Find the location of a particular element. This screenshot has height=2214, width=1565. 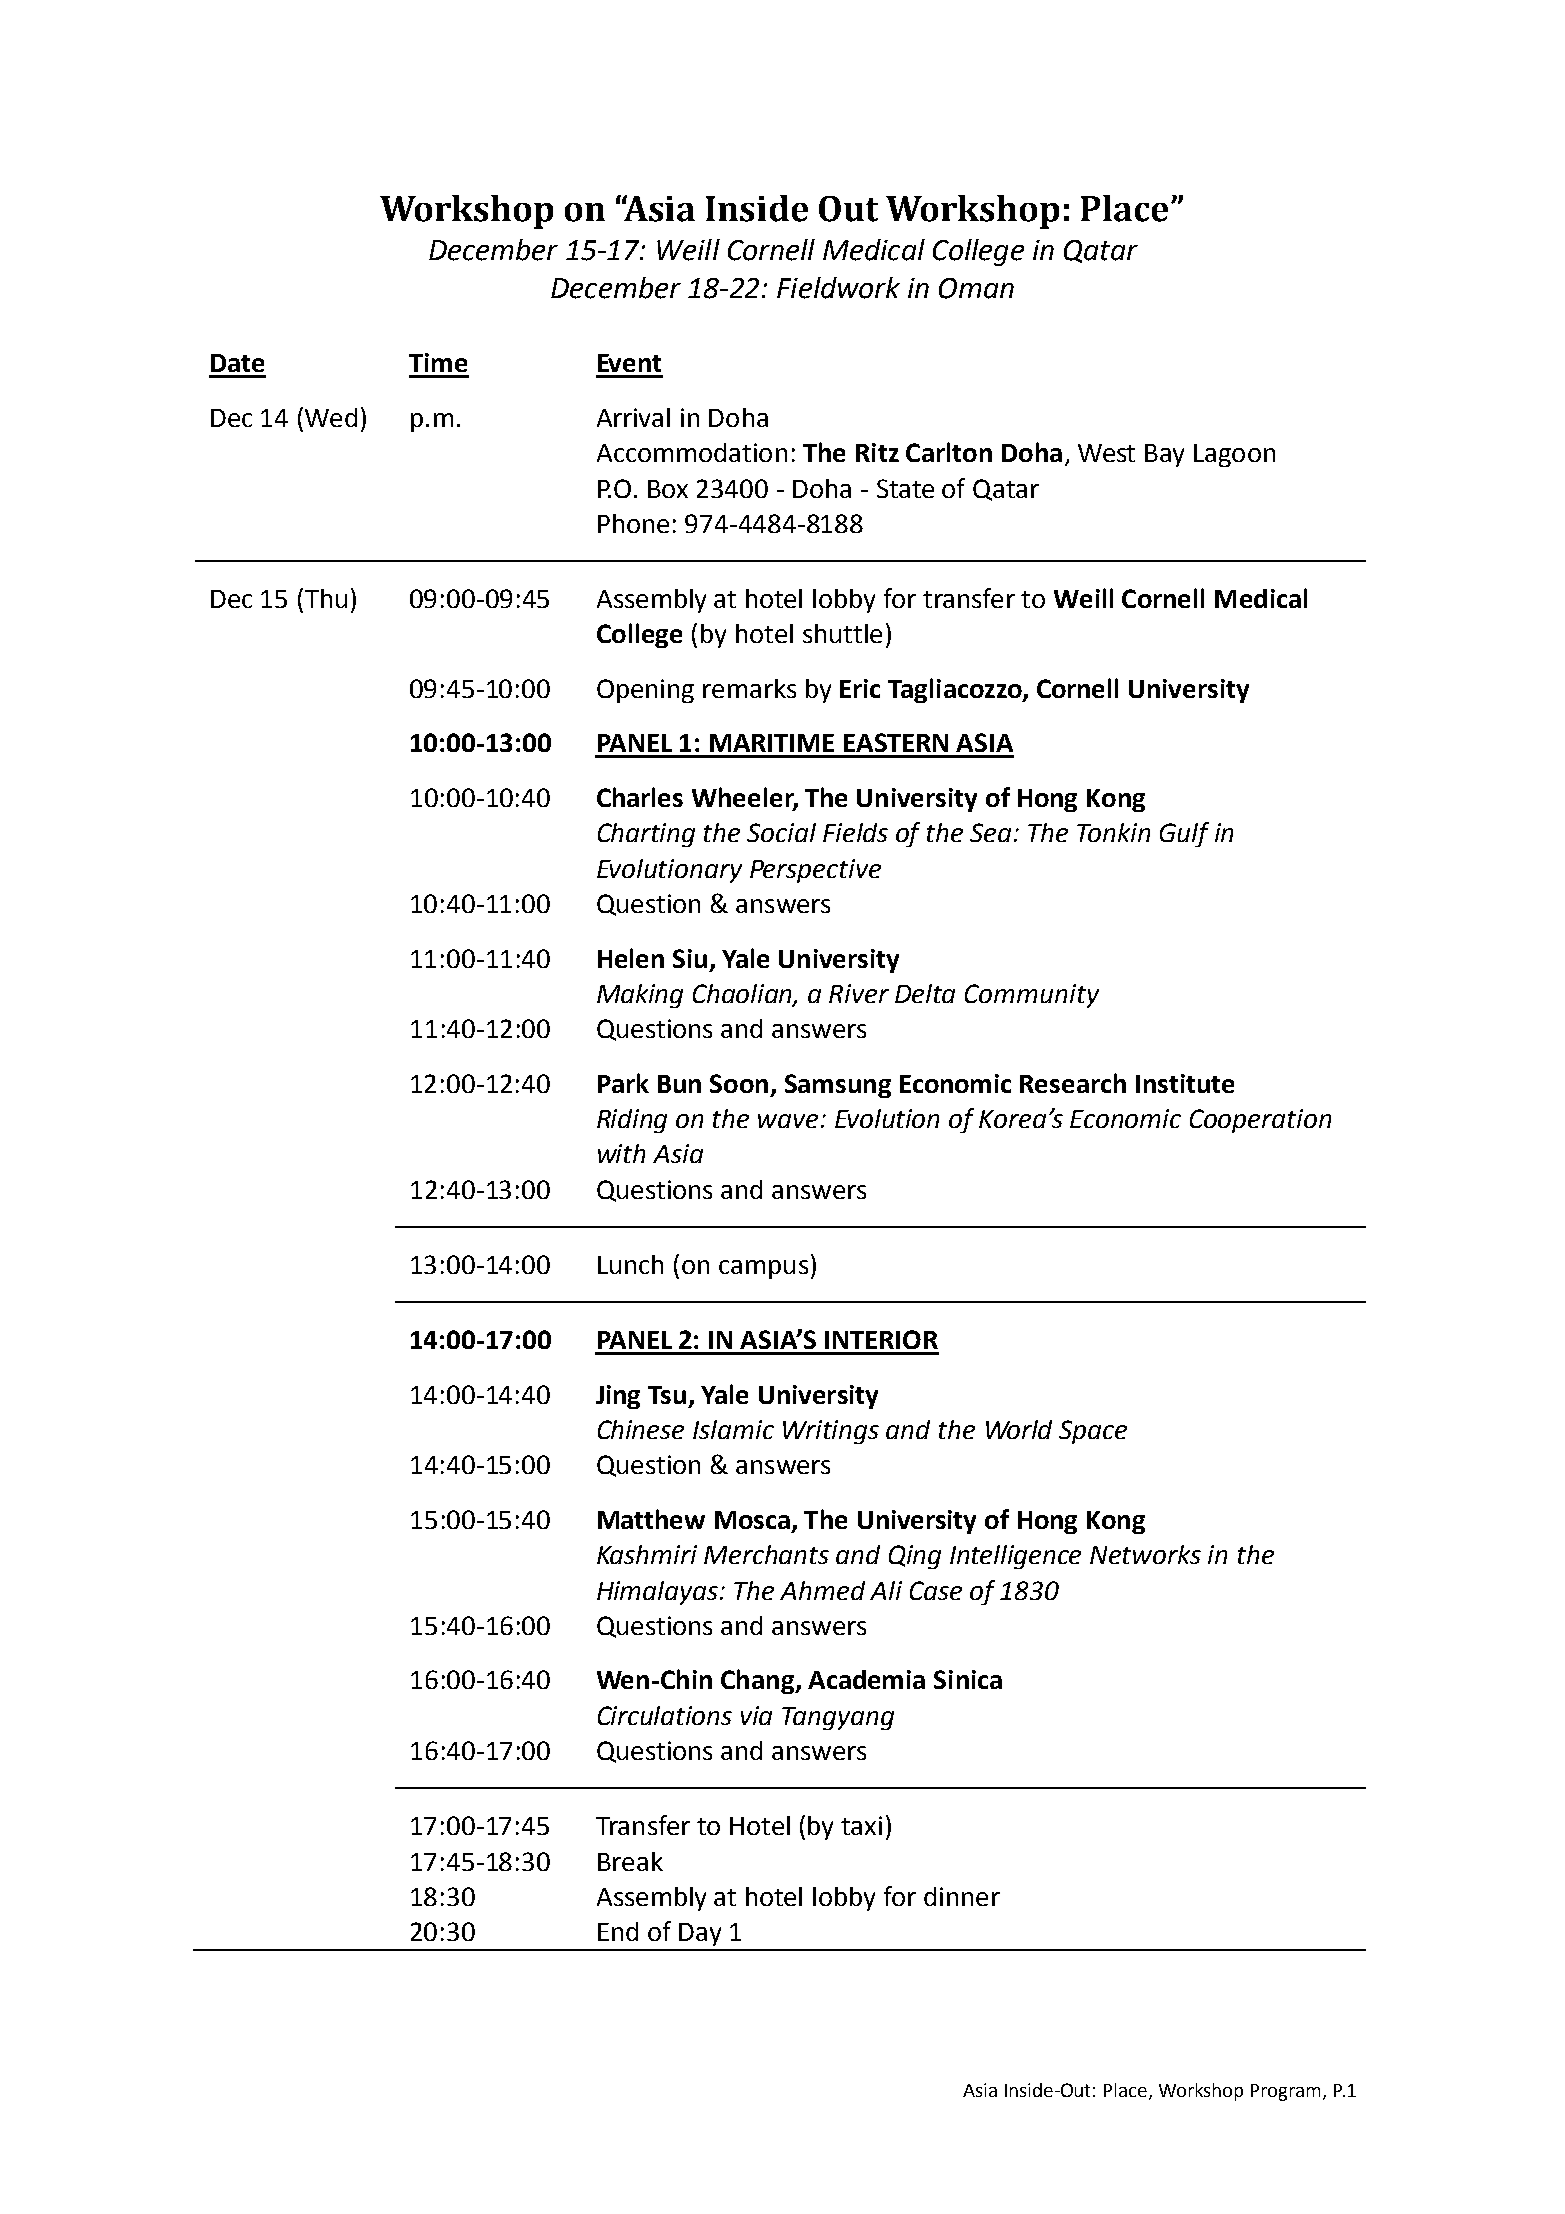

with is located at coordinates (621, 1153).
